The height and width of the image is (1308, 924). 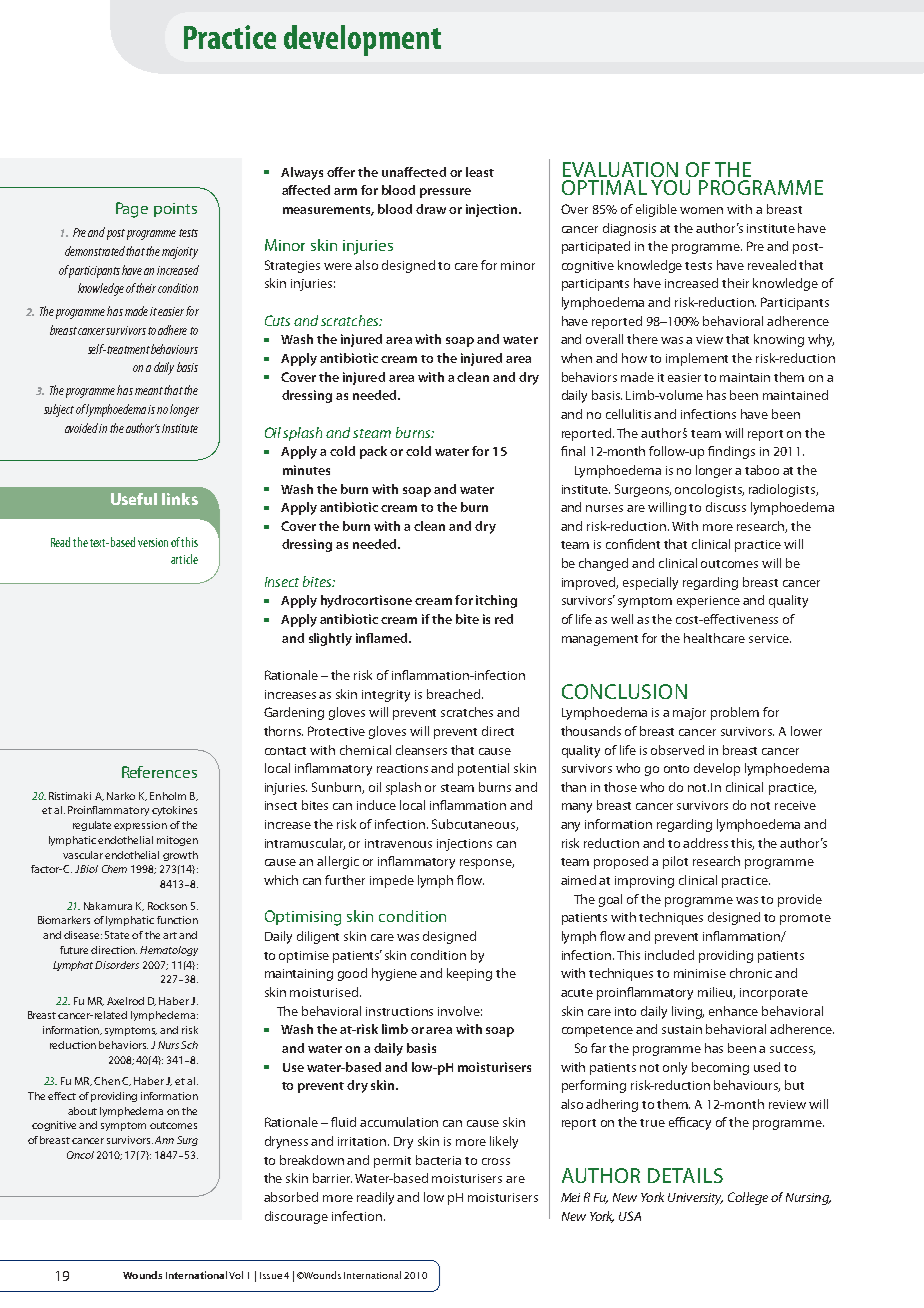 What do you see at coordinates (159, 772) in the image?
I see `References` at bounding box center [159, 772].
